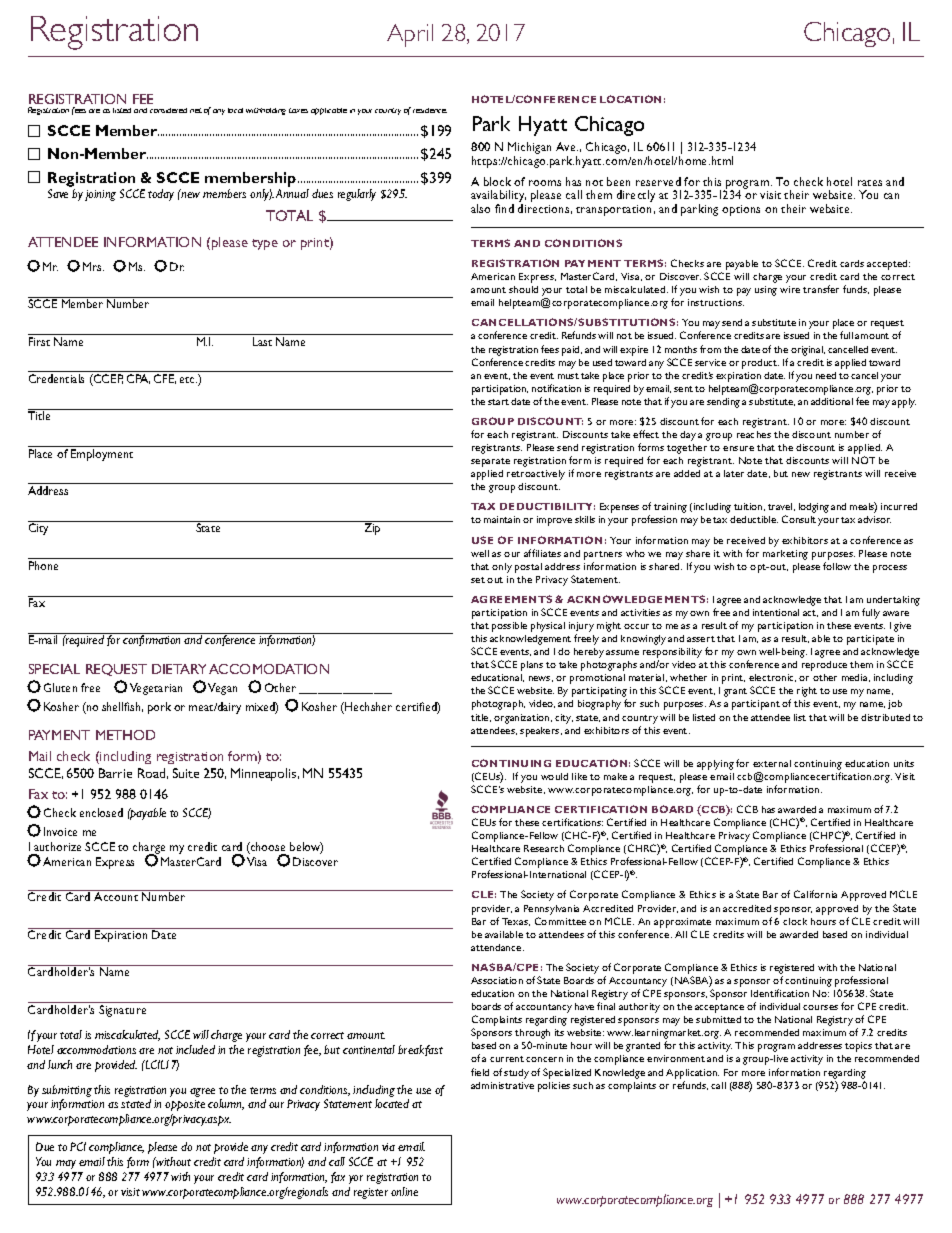 The image size is (952, 1233). Describe the element at coordinates (870, 183) in the page. I see `rates` at that location.
